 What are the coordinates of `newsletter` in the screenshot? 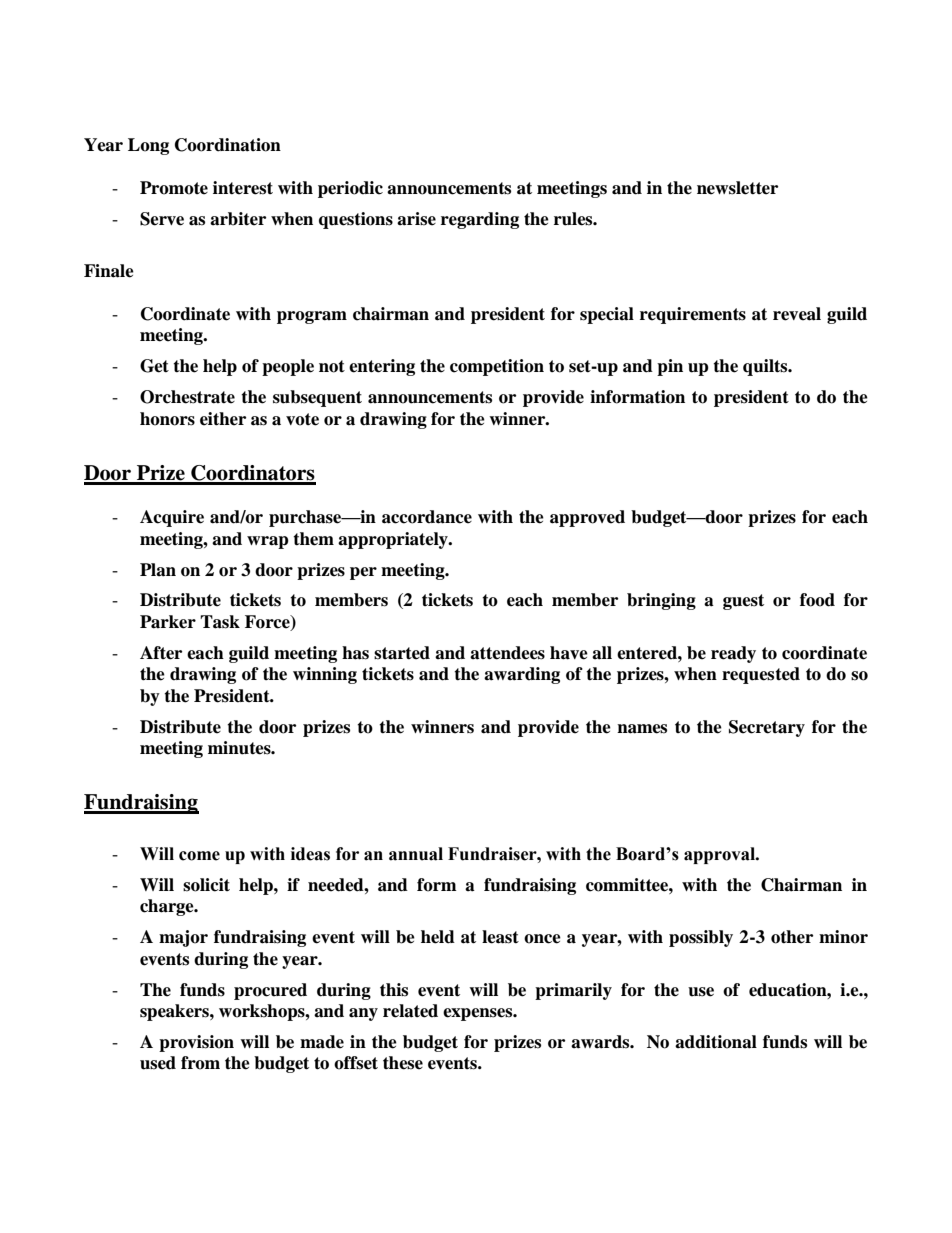 It's located at (737, 188).
